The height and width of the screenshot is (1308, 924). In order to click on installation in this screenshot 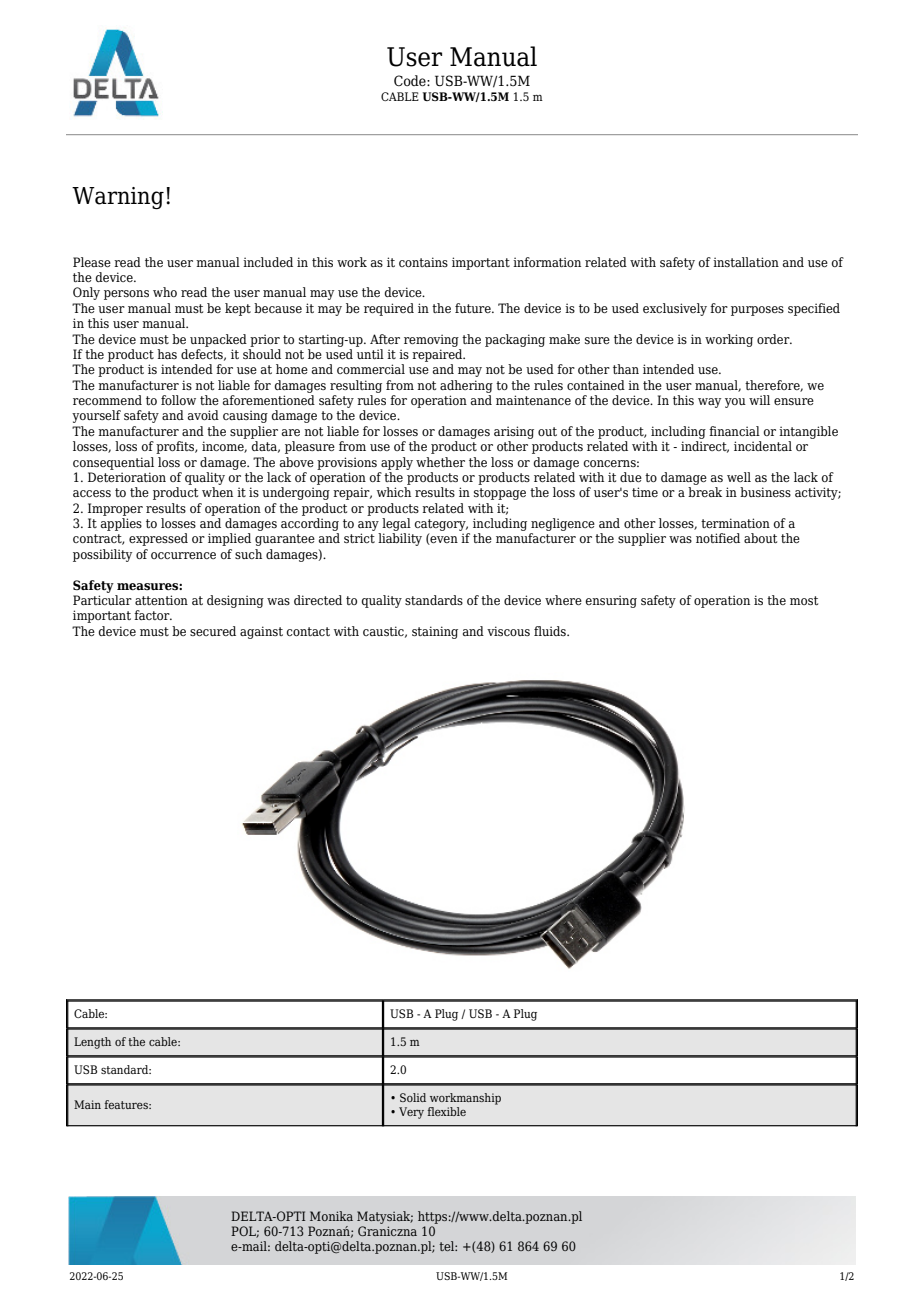, I will do `click(746, 262)`.
